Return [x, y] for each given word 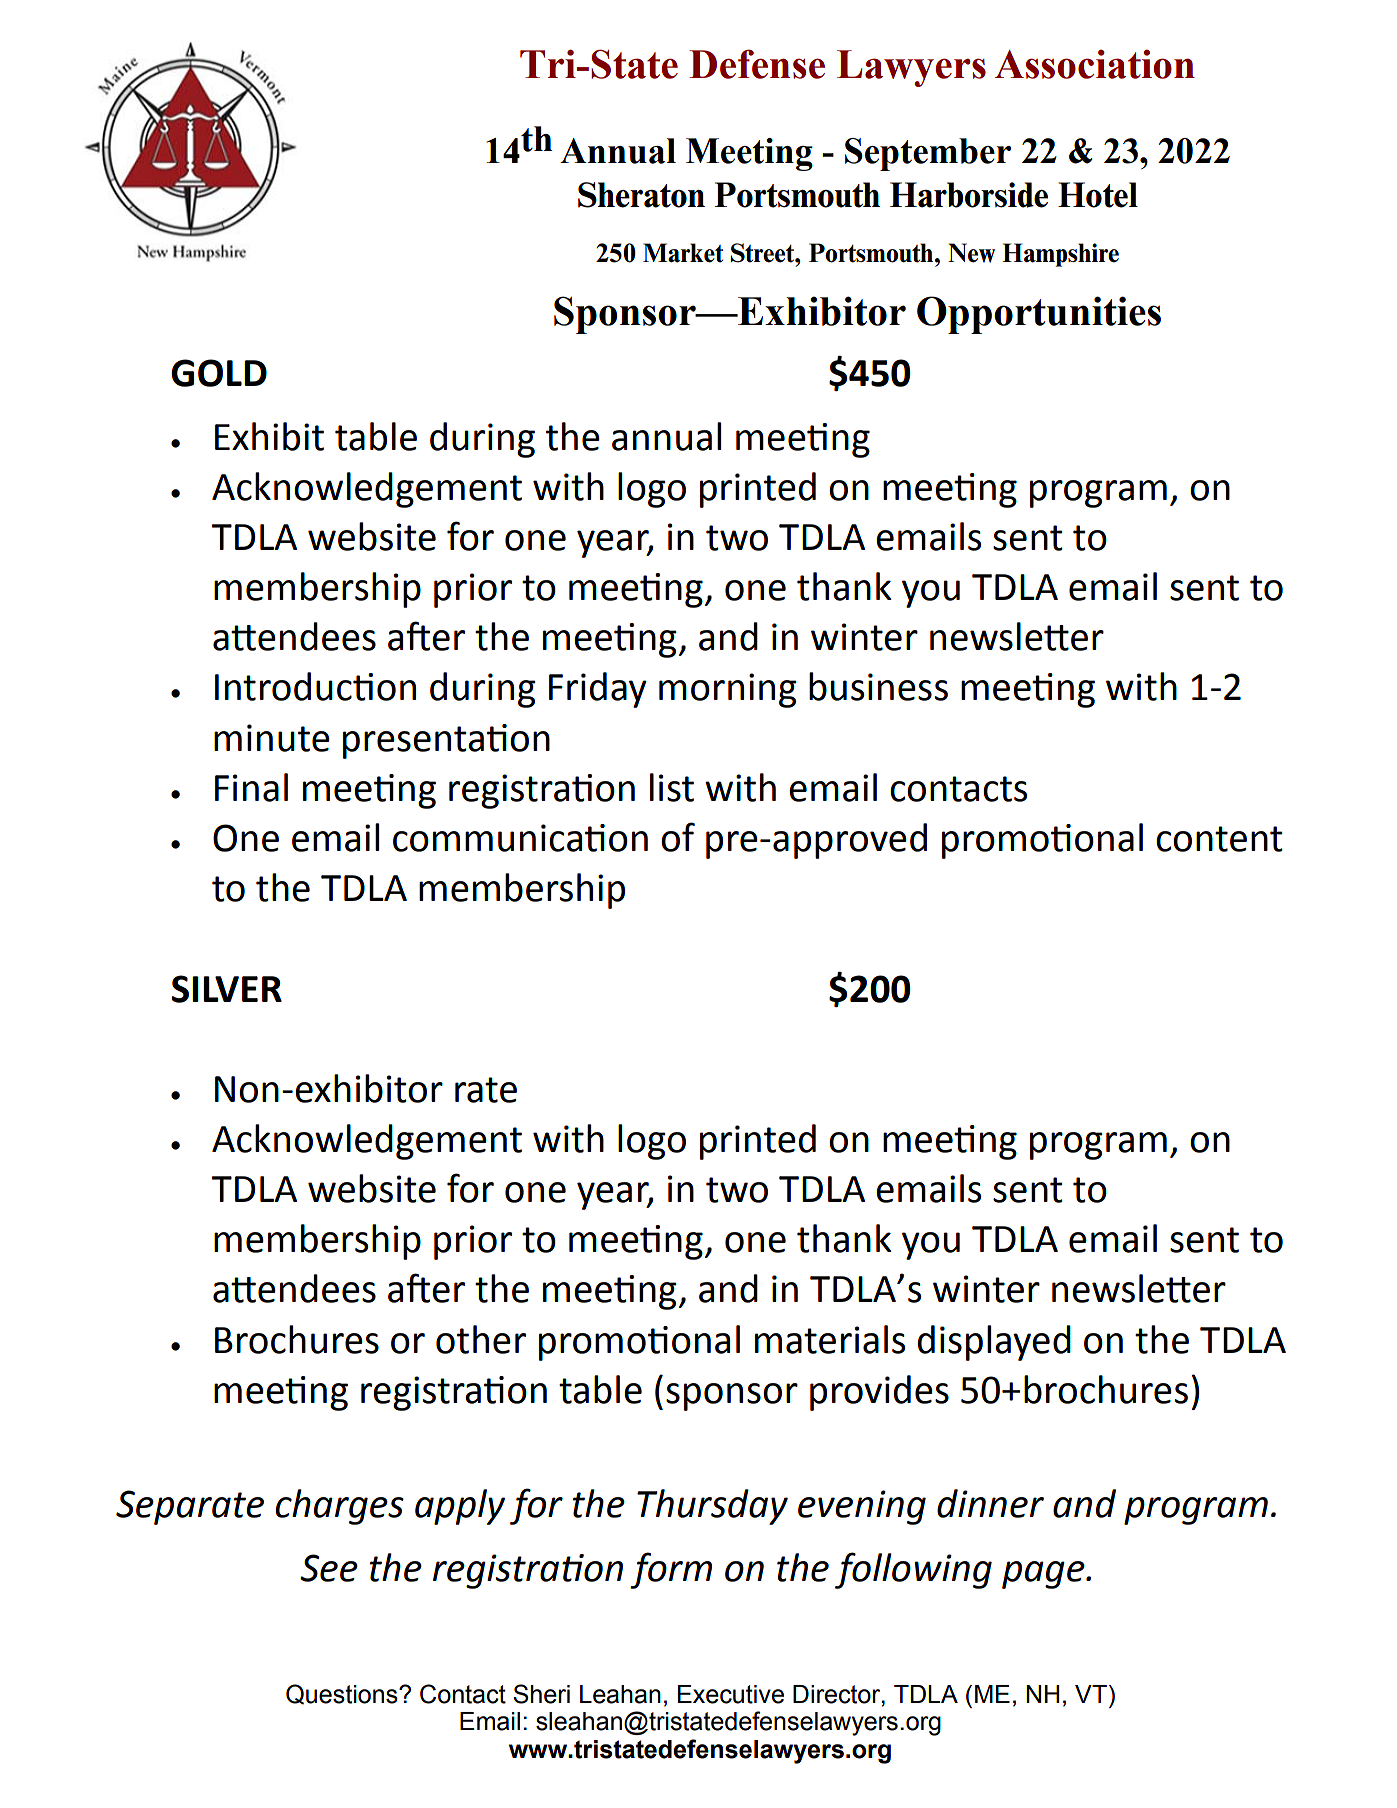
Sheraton [641, 195]
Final [251, 787]
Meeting [749, 154]
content [1219, 839]
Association [1095, 64]
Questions [343, 1694]
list [672, 787]
